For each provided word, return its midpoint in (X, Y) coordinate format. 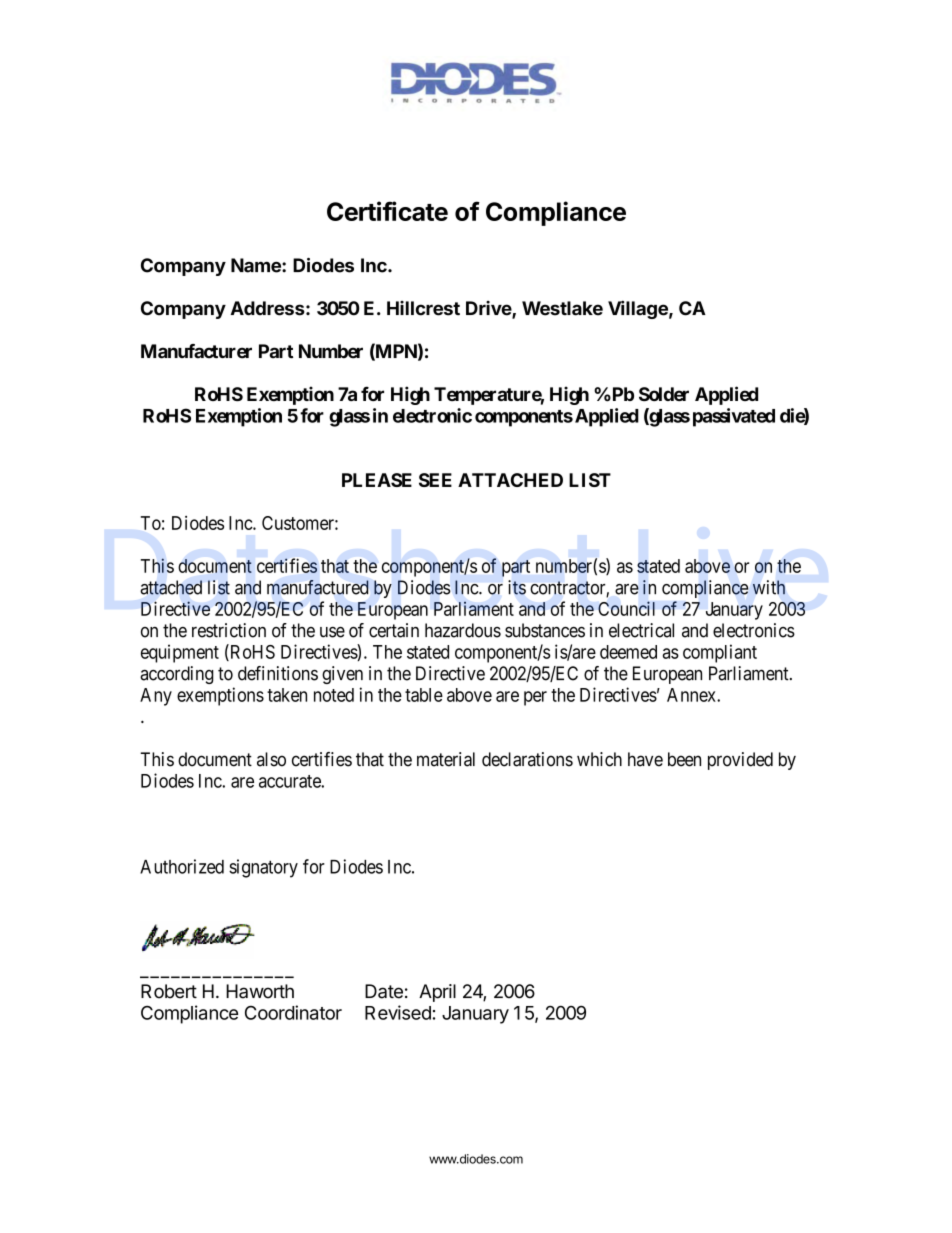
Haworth (260, 991)
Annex (692, 695)
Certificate (387, 211)
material (446, 759)
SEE (435, 480)
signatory (263, 868)
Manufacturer (196, 351)
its (517, 587)
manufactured (318, 587)
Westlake (562, 308)
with (769, 587)
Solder (664, 394)
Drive (489, 309)
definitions (278, 673)
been (684, 759)
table (424, 695)
